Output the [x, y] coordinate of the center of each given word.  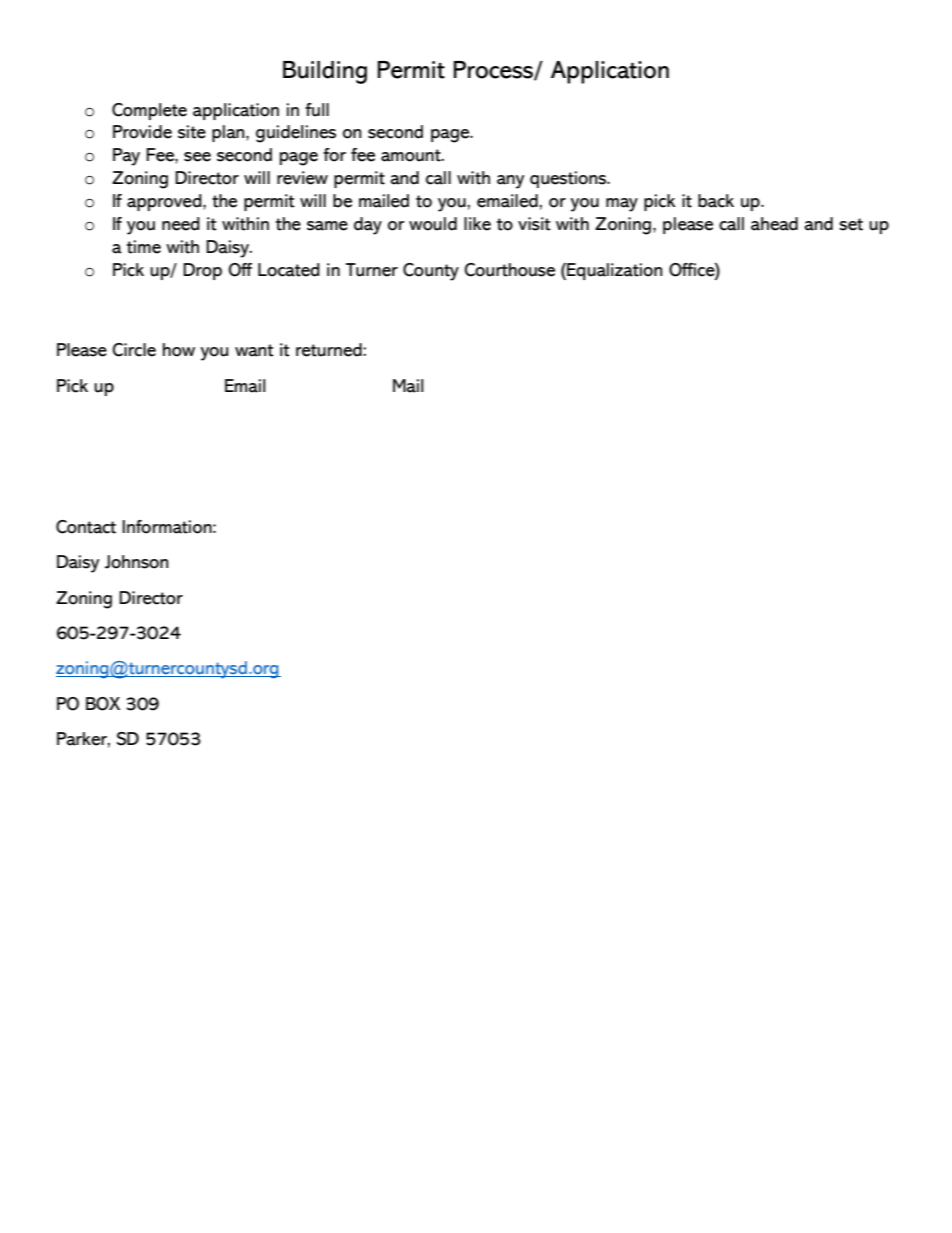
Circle [134, 350]
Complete [149, 111]
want [254, 350]
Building [325, 72]
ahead [774, 224]
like [477, 224]
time [144, 247]
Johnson [136, 562]
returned [330, 350]
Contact [86, 527]
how [179, 350]
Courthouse [509, 270]
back [716, 201]
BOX [103, 704]
